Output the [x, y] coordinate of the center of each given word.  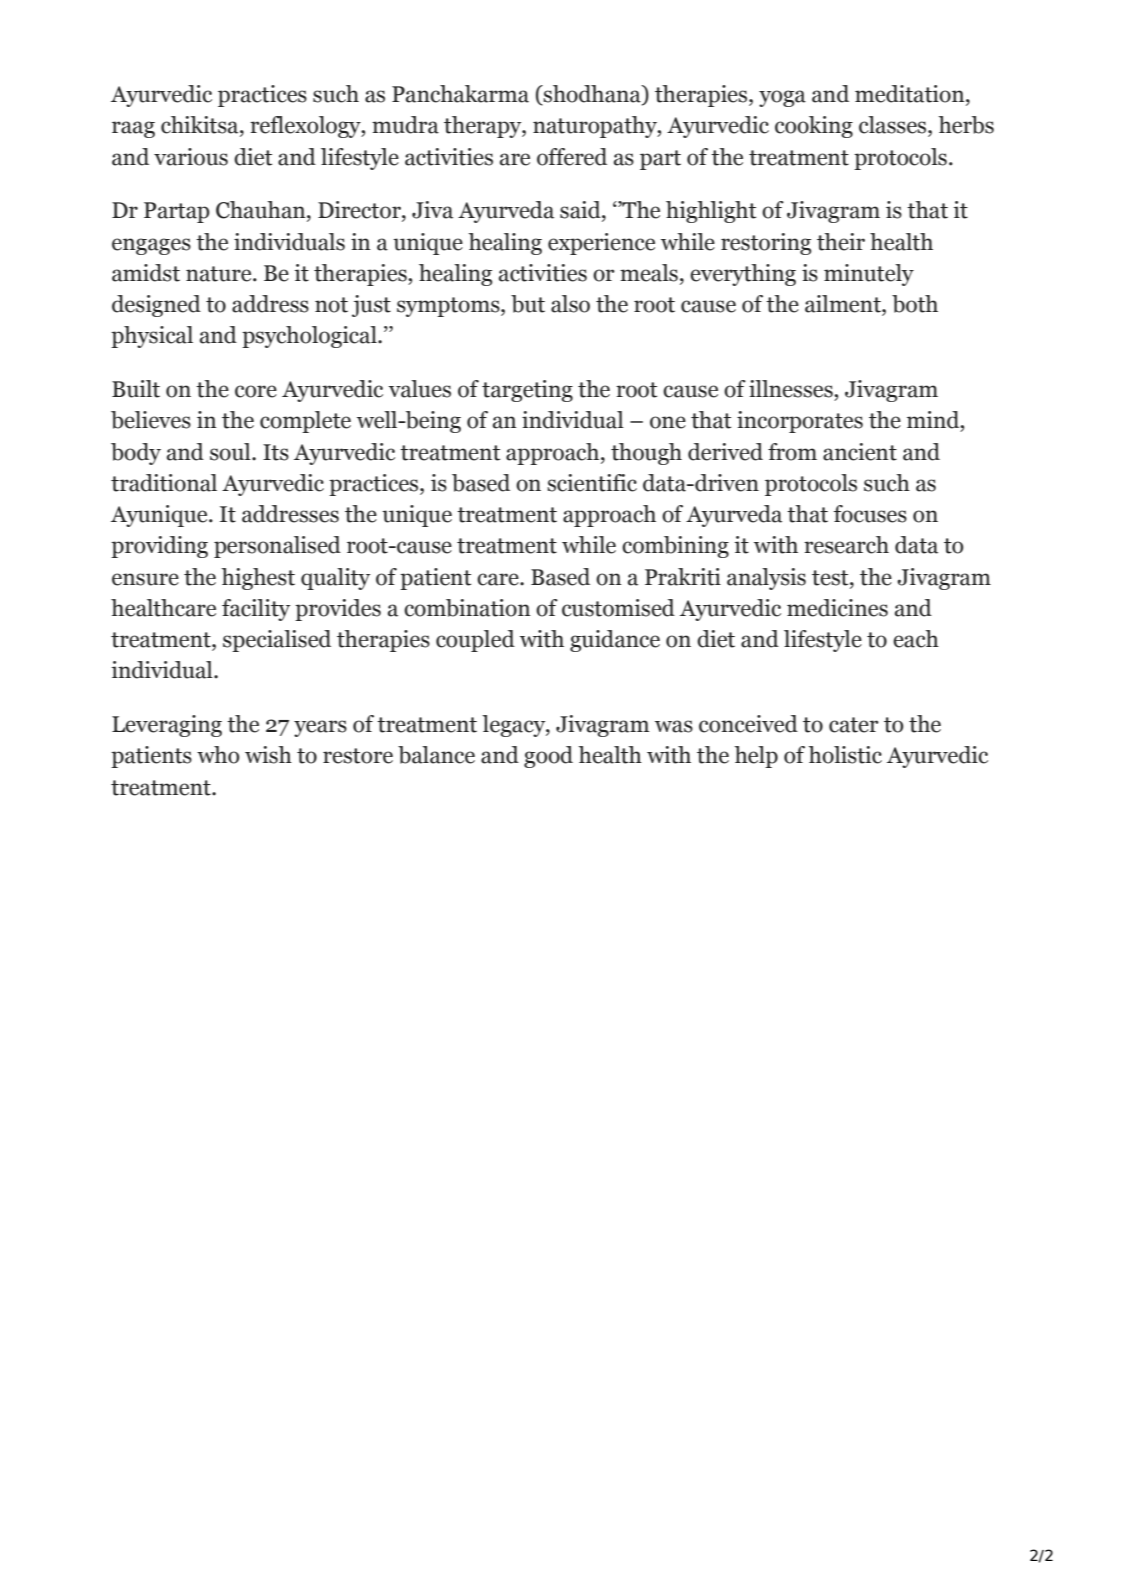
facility [256, 610]
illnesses [792, 389]
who [218, 755]
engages [151, 246]
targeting [527, 391]
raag [133, 129]
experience [601, 244]
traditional [164, 483]
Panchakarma [460, 94]
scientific [592, 483]
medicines [837, 608]
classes [894, 125]
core [256, 391]
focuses [870, 514]
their [841, 242]
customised [618, 608]
